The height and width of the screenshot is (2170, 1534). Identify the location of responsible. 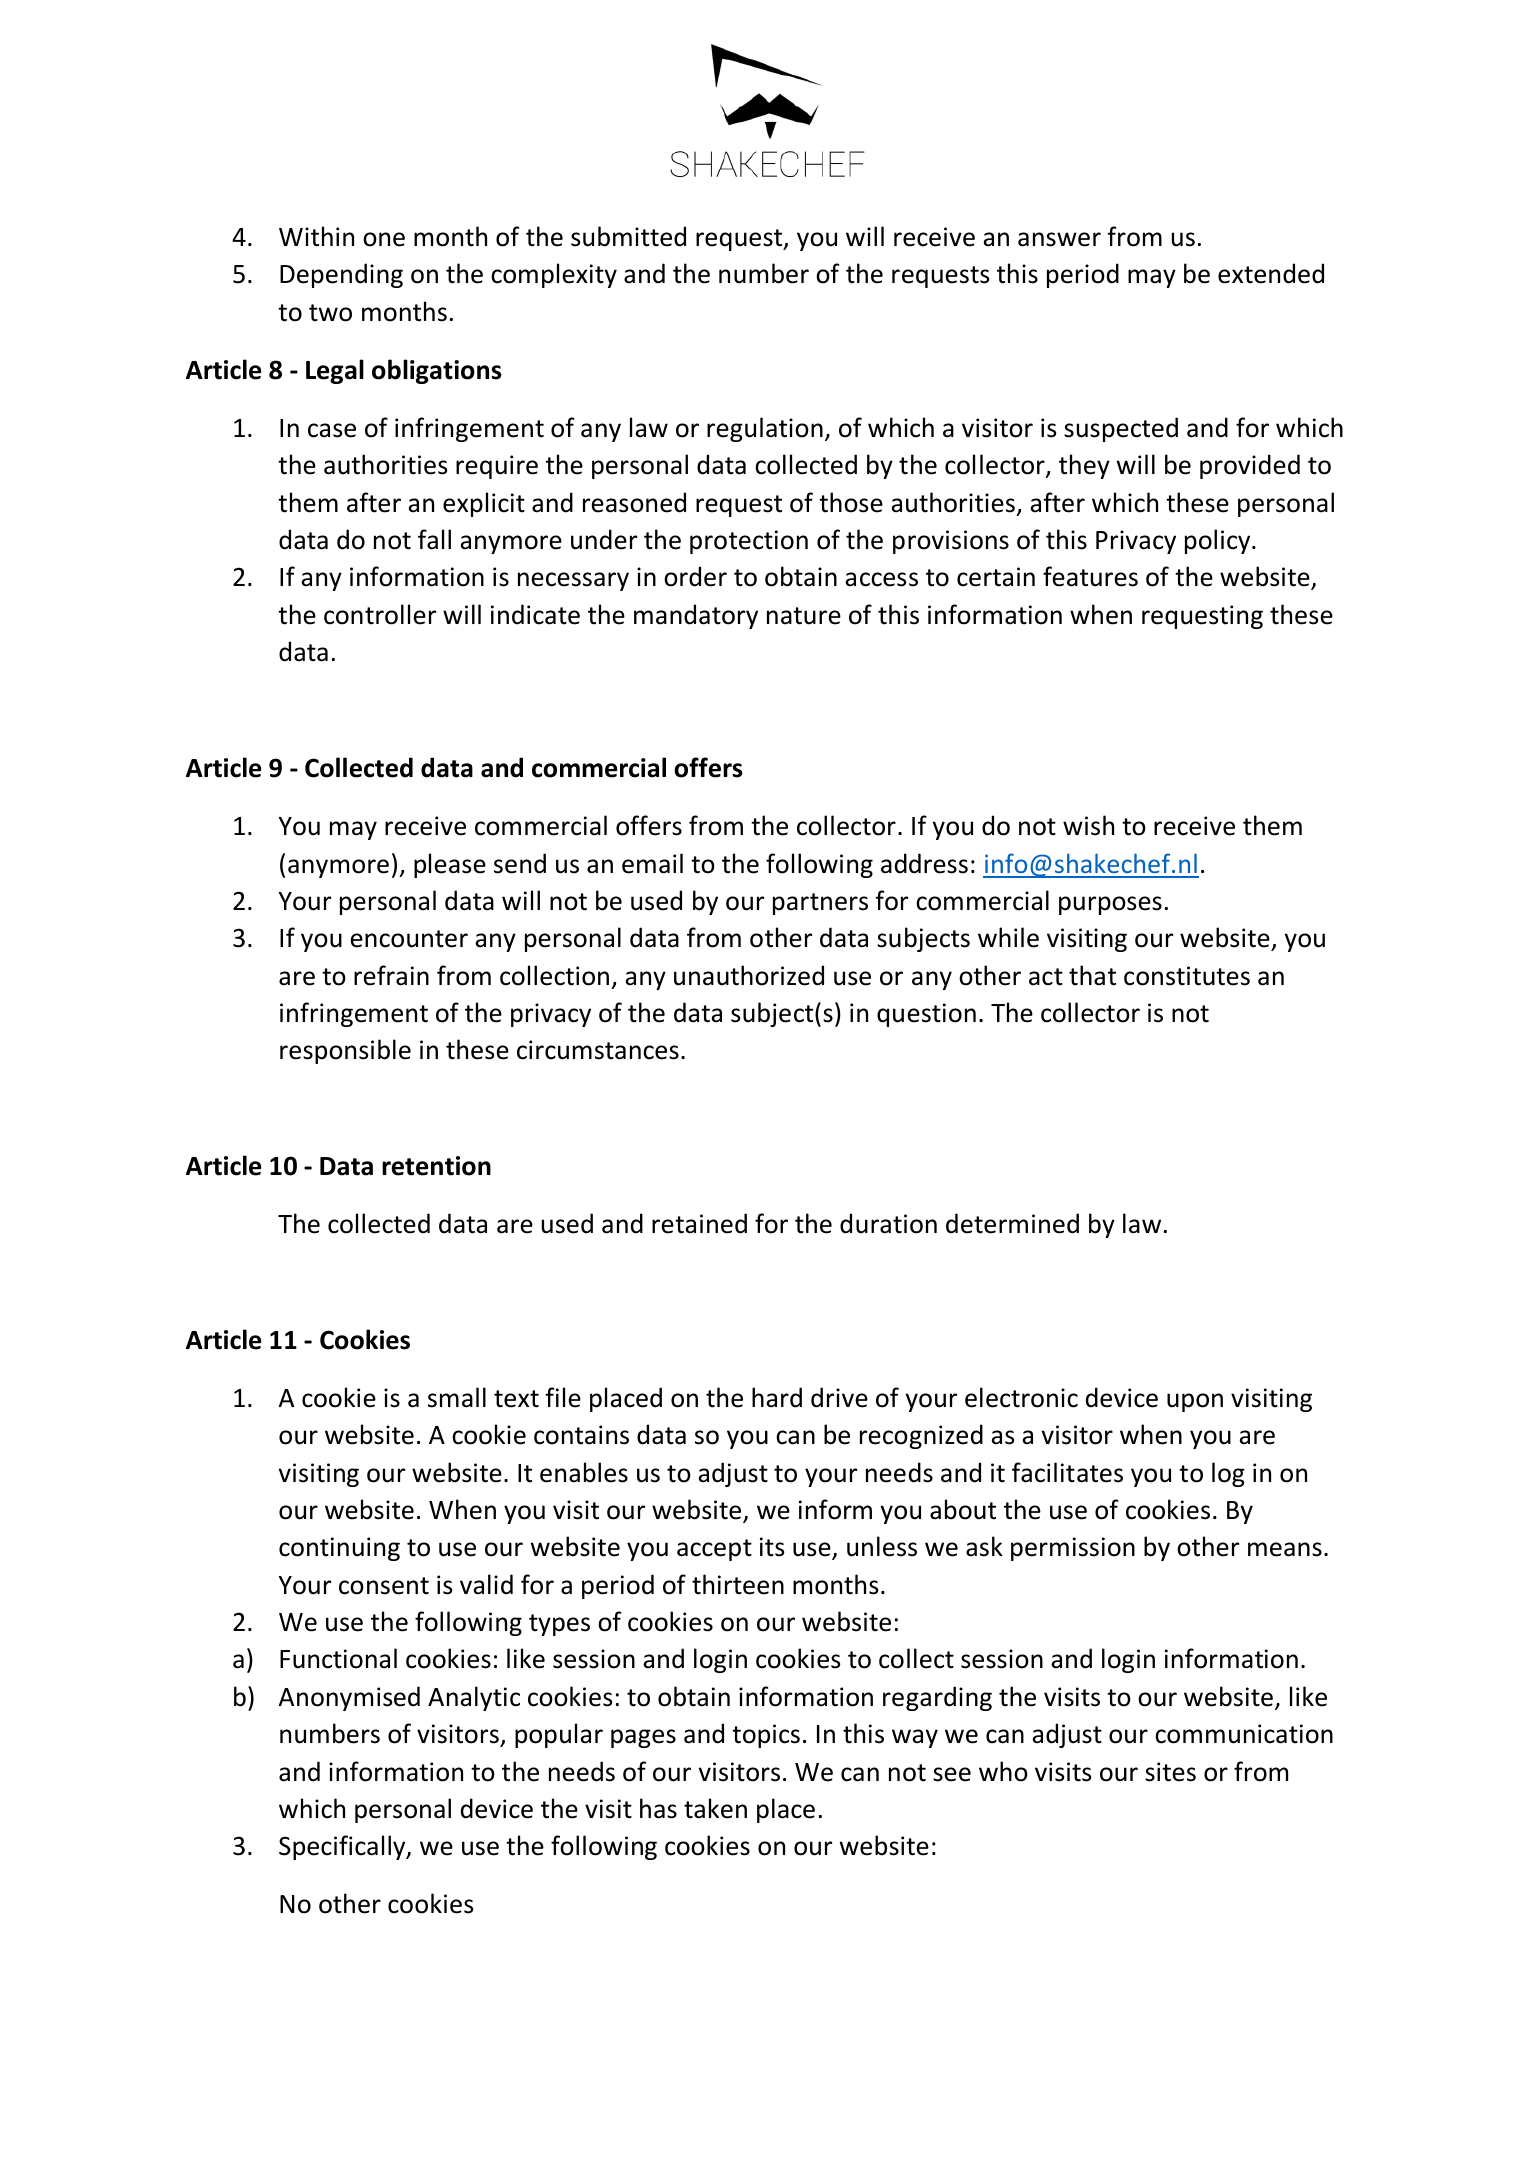
(345, 1051).
